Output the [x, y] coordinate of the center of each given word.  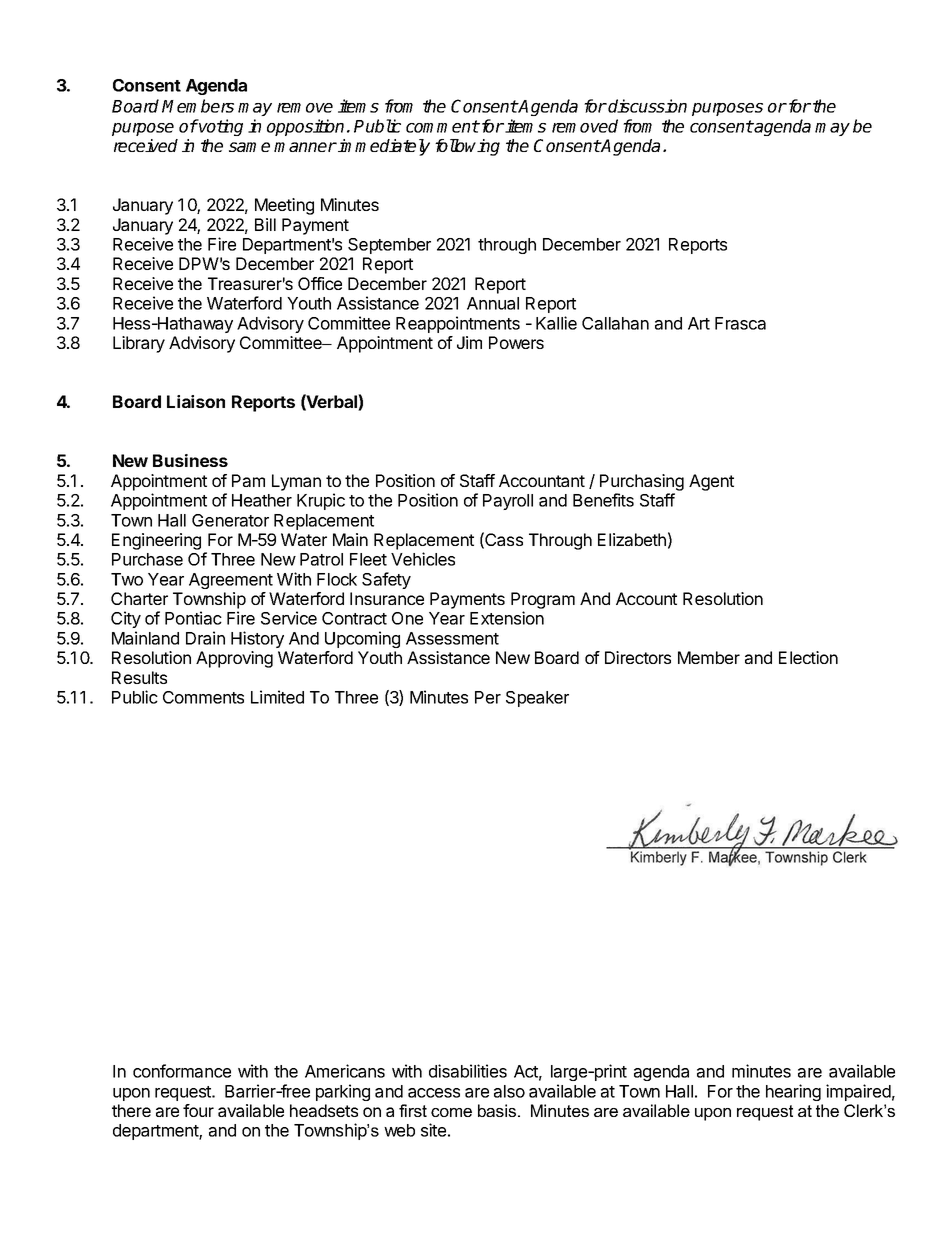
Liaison [196, 401]
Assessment [452, 638]
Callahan [615, 323]
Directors [638, 657]
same [249, 147]
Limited [277, 697]
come [451, 1112]
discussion [647, 106]
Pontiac [193, 618]
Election [808, 657]
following [467, 147]
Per [488, 697]
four [198, 1110]
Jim [469, 342]
